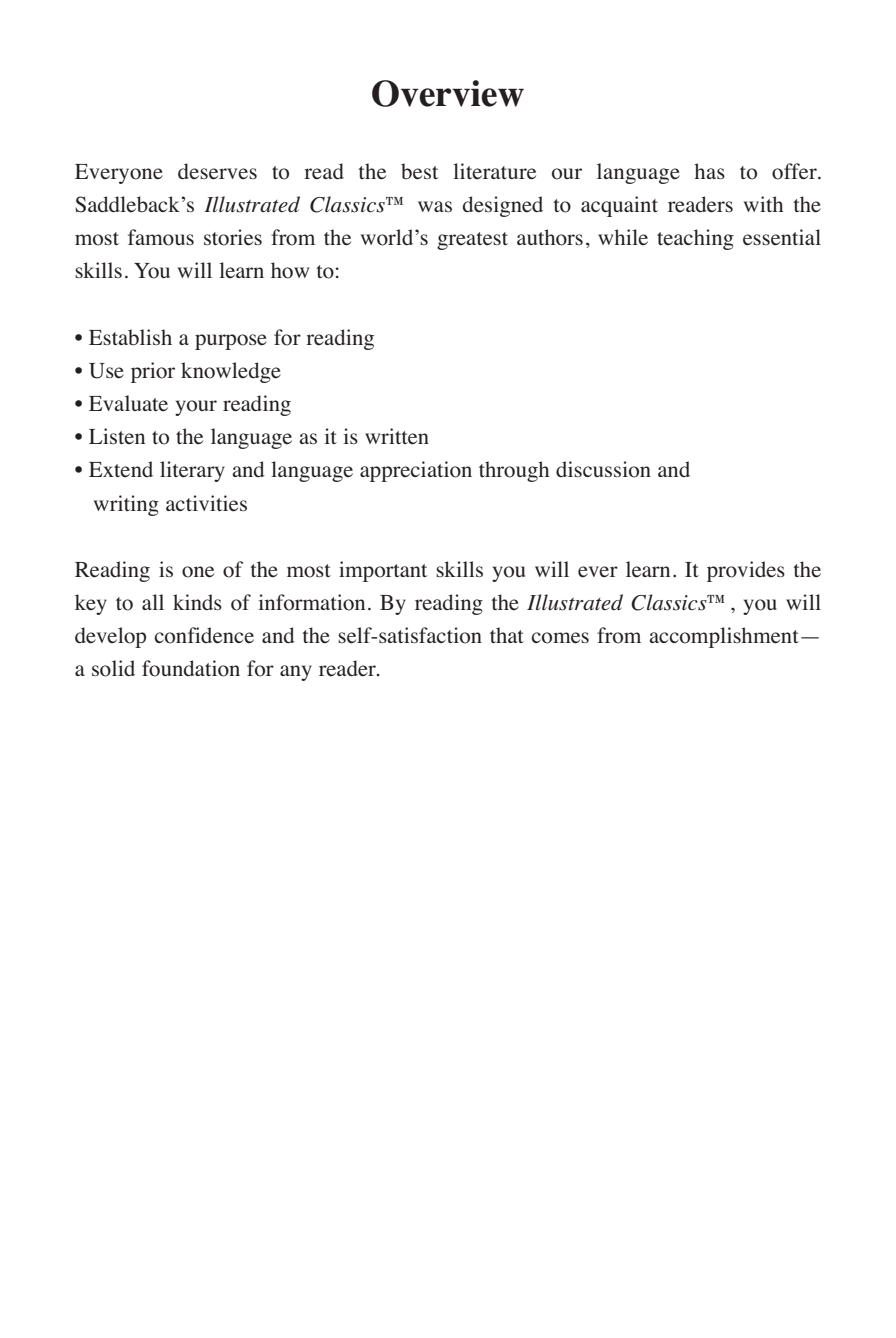  Describe the element at coordinates (397, 436) in the page. I see `written` at that location.
